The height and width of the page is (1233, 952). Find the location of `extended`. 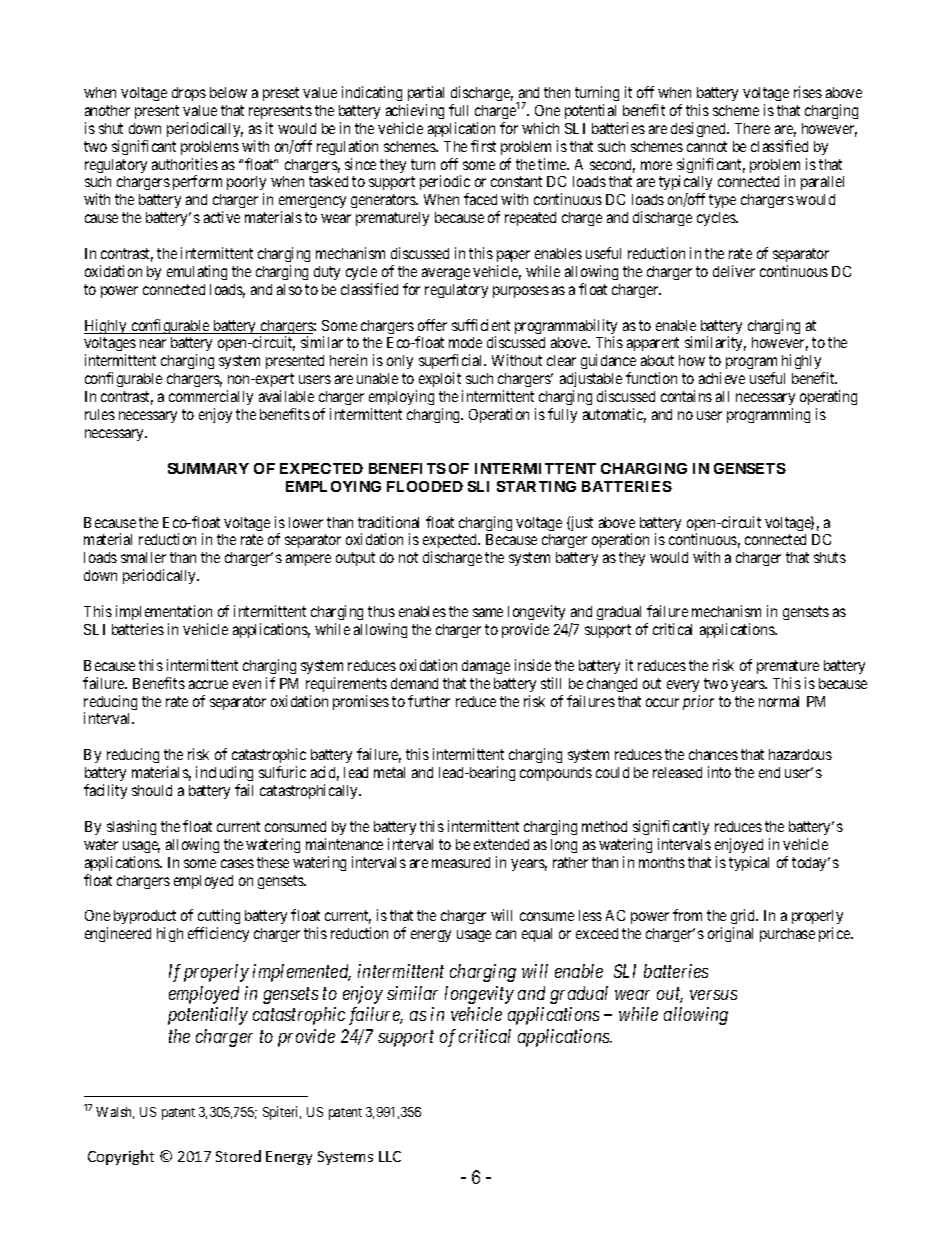

extended is located at coordinates (501, 844).
